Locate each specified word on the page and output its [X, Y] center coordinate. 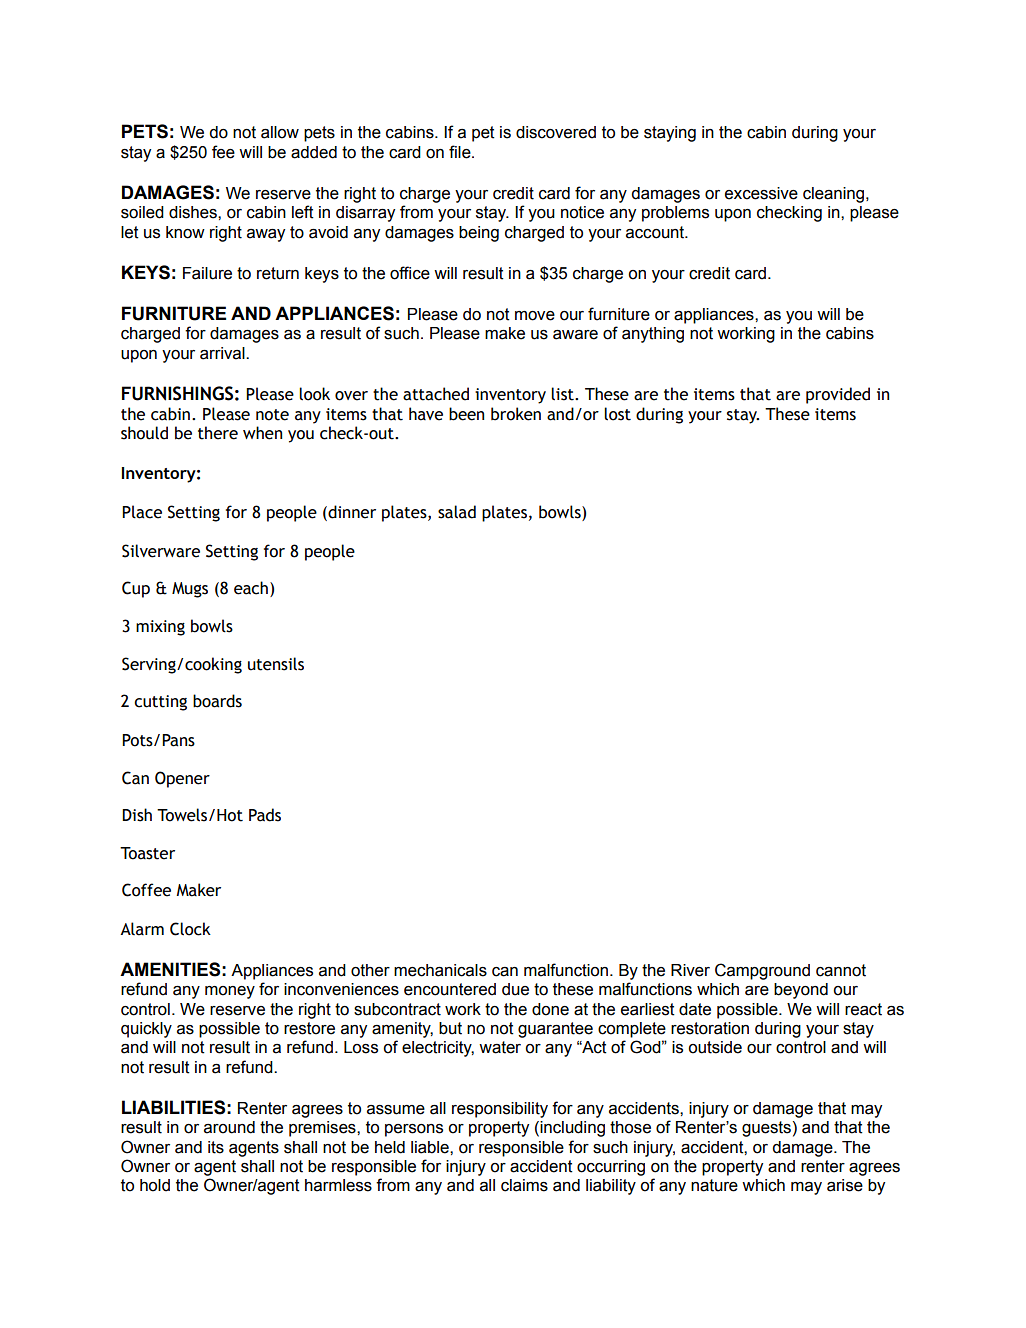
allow [280, 132]
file [461, 152]
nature [714, 1185]
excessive [761, 193]
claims [524, 1185]
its [216, 1147]
